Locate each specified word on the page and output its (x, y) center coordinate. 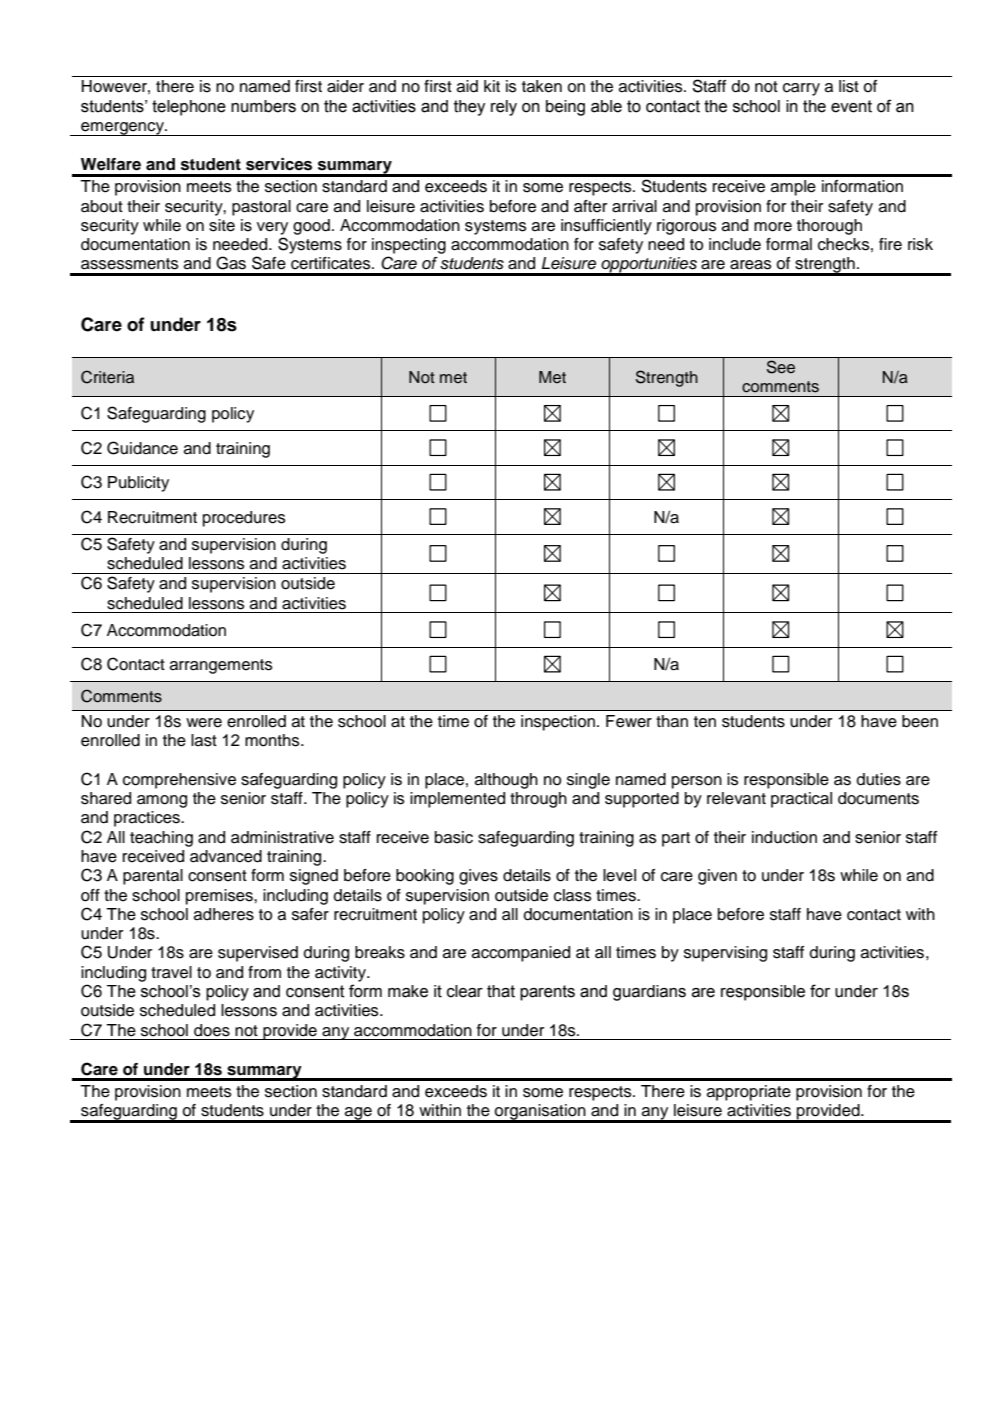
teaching (161, 839)
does (212, 1030)
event (851, 106)
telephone (189, 108)
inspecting (409, 246)
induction (784, 837)
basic (454, 837)
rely (504, 108)
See (781, 367)
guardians (649, 993)
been (920, 721)
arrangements (221, 666)
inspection (558, 723)
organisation (540, 1113)
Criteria (107, 377)
